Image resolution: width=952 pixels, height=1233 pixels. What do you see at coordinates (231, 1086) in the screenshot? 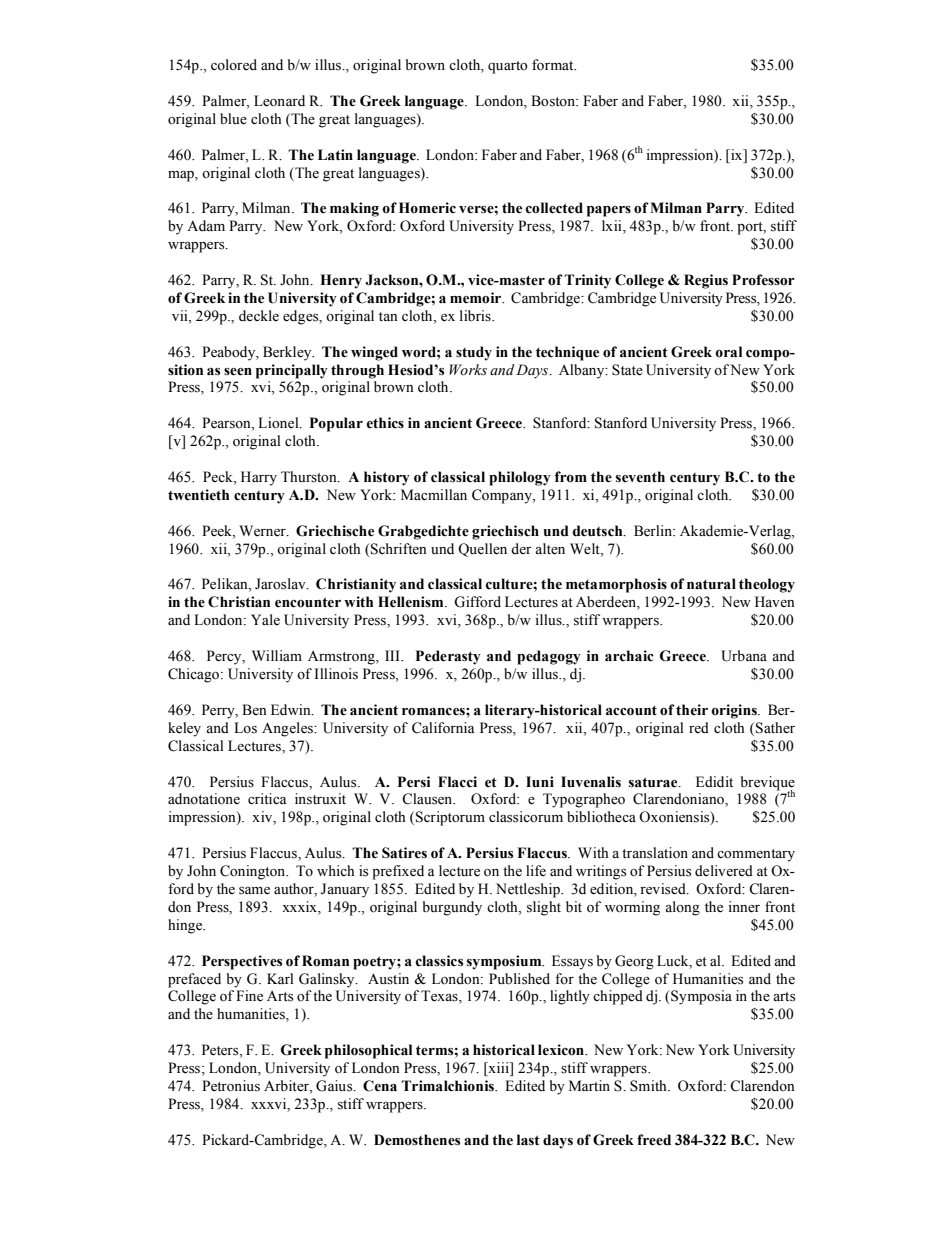
I see `Petronius` at bounding box center [231, 1086].
